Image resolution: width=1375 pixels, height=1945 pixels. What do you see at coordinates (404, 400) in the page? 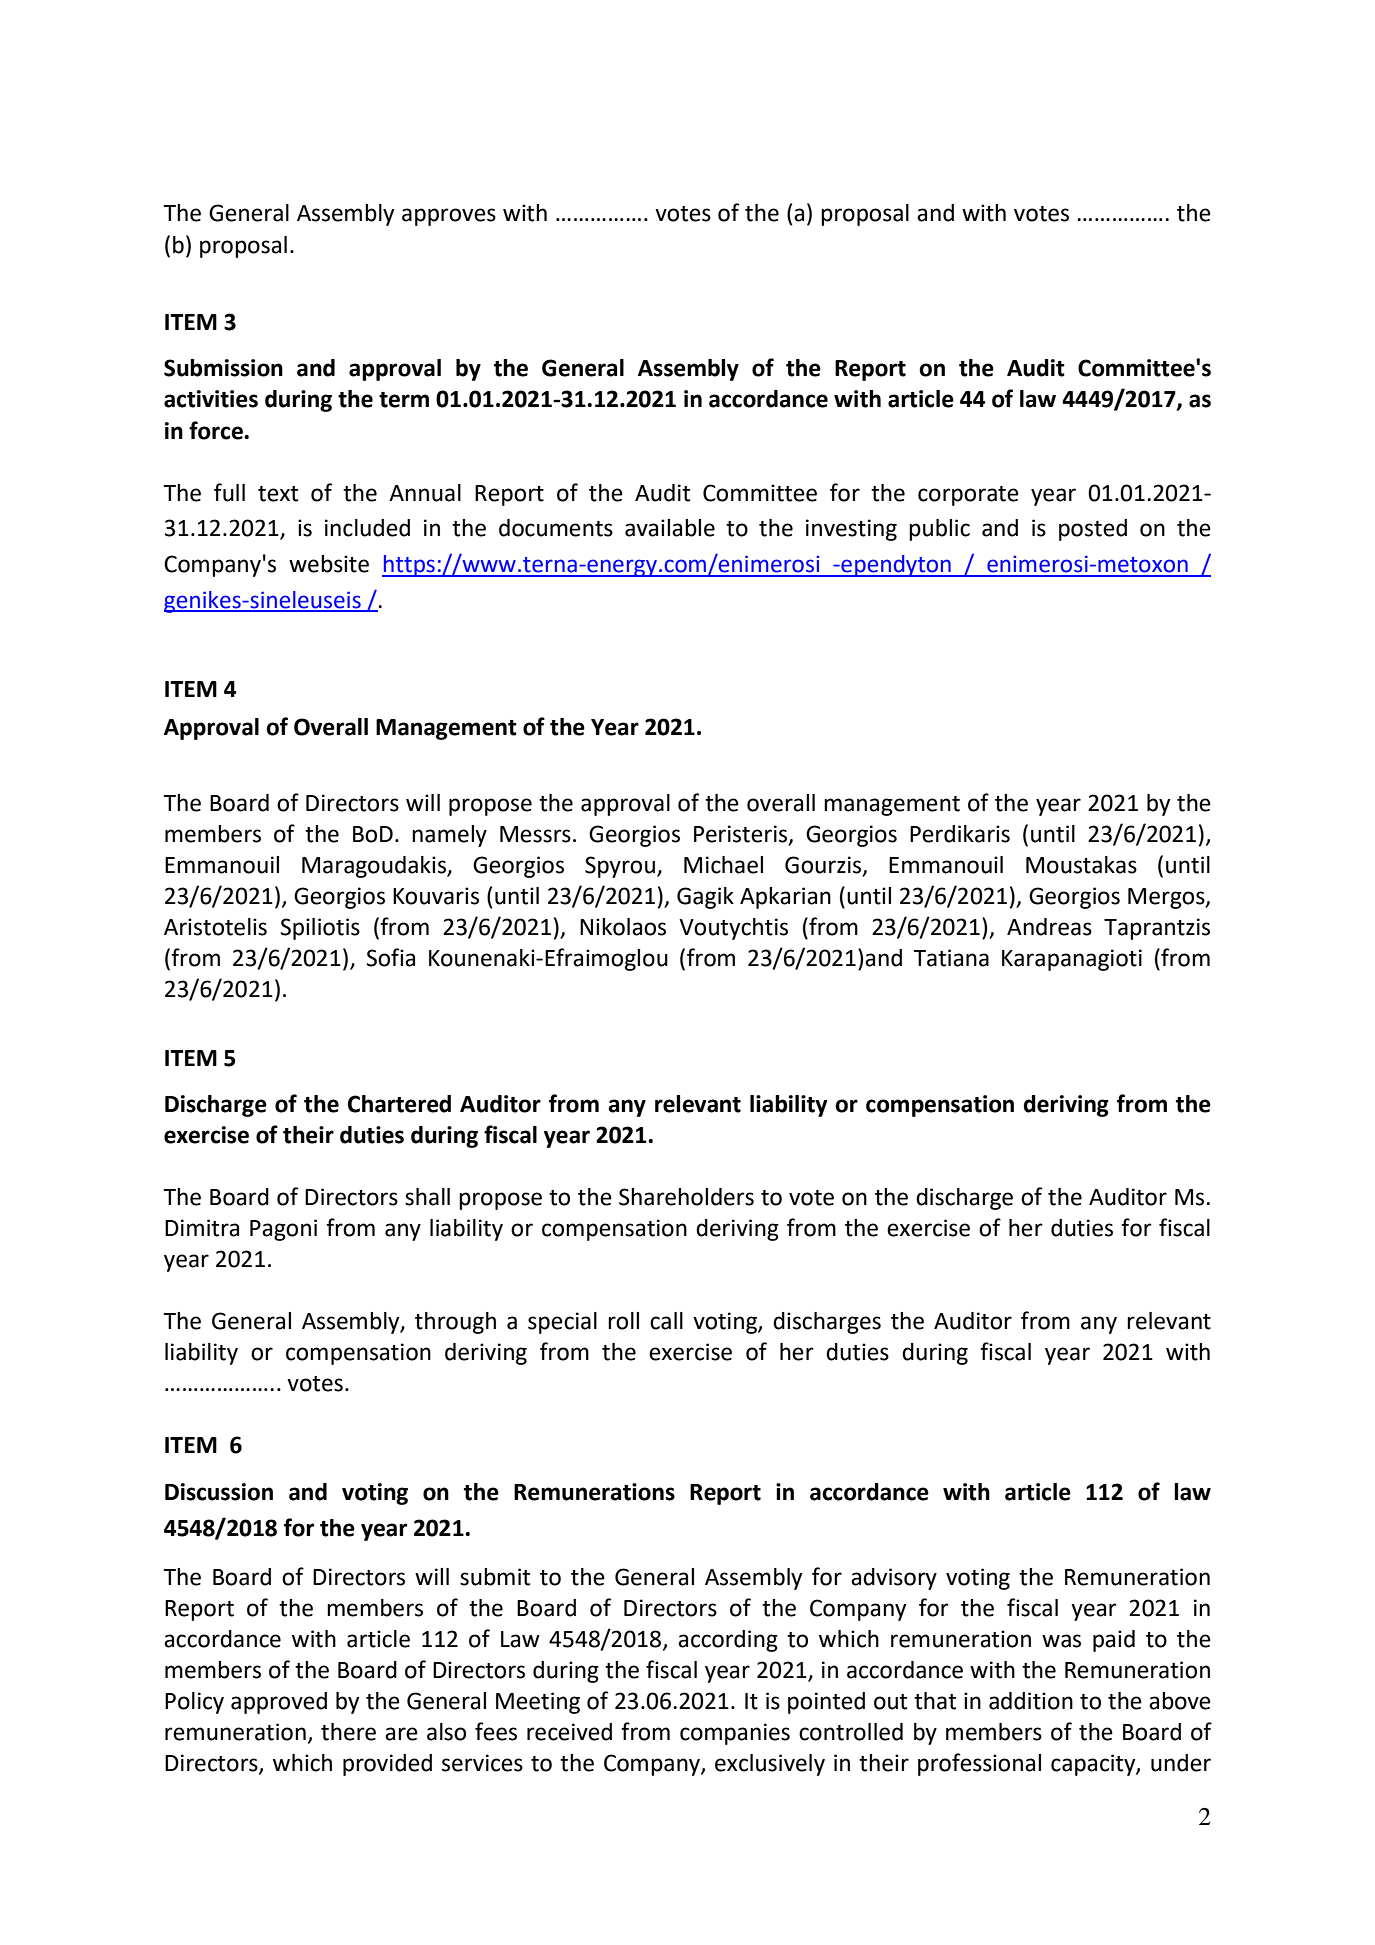
I see `term` at bounding box center [404, 400].
